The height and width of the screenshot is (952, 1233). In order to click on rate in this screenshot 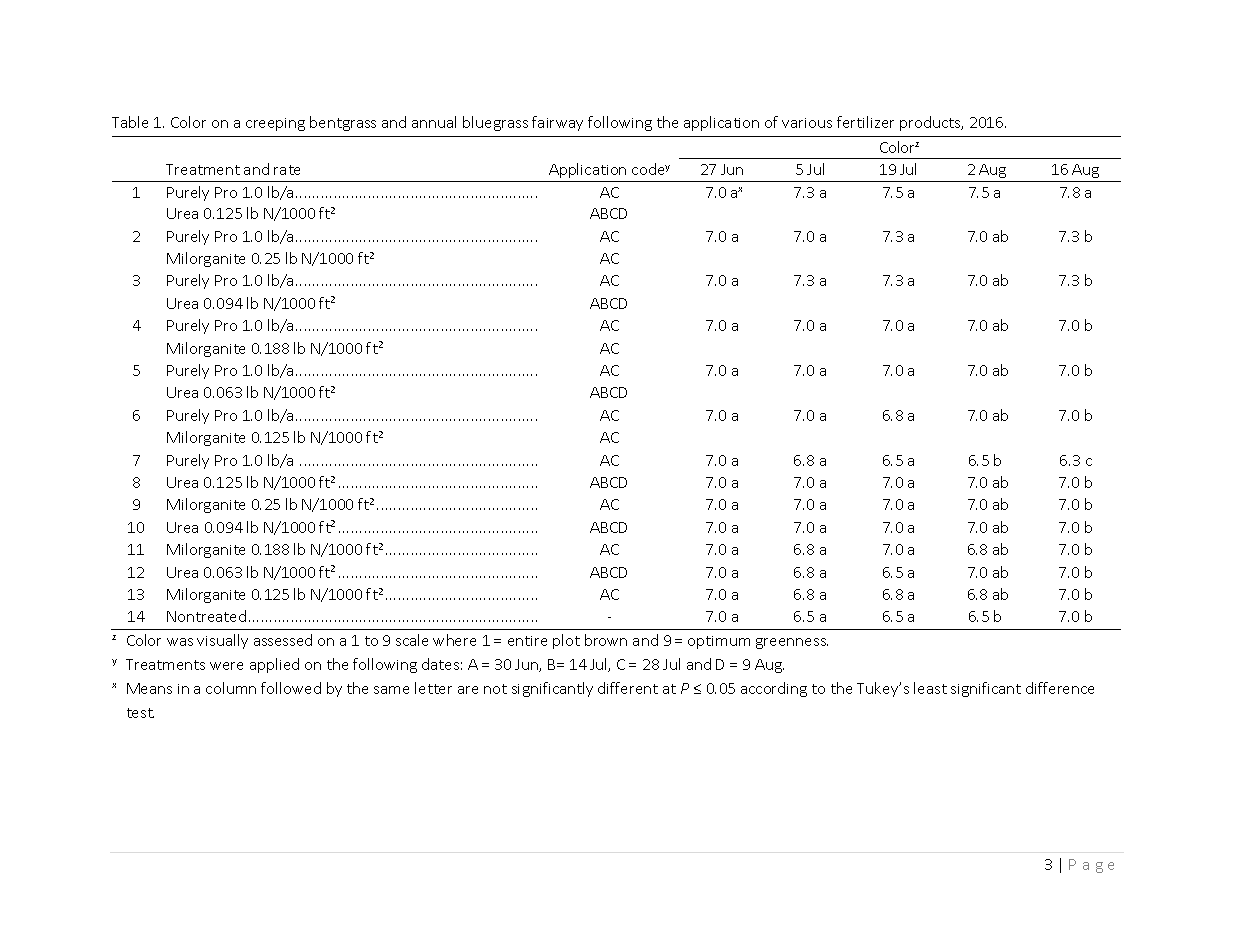, I will do `click(287, 170)`.
